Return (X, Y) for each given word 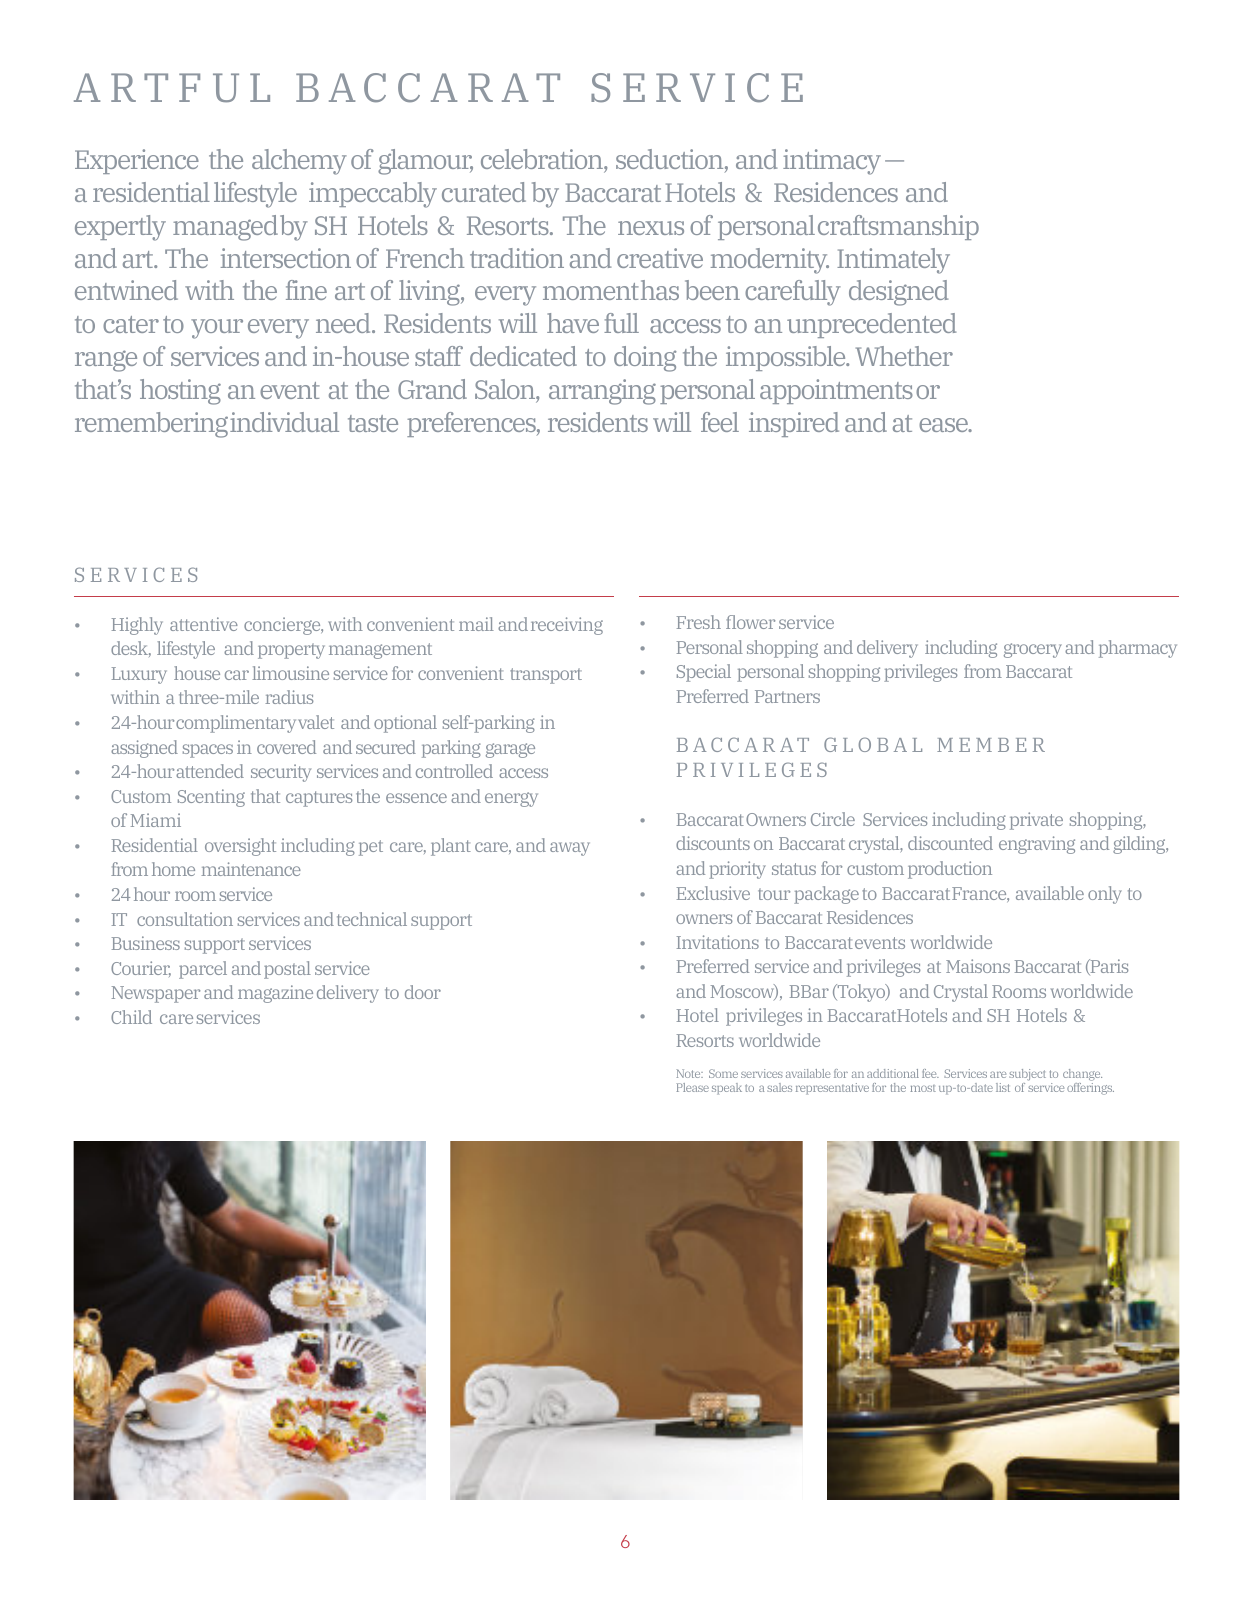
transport (546, 676)
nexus (651, 228)
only (1105, 895)
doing (645, 359)
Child (131, 1017)
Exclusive (713, 893)
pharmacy (1138, 649)
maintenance (251, 869)
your (217, 329)
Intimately (893, 261)
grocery (1033, 650)
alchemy (299, 162)
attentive (204, 624)
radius (289, 697)
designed (898, 293)
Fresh (699, 622)
